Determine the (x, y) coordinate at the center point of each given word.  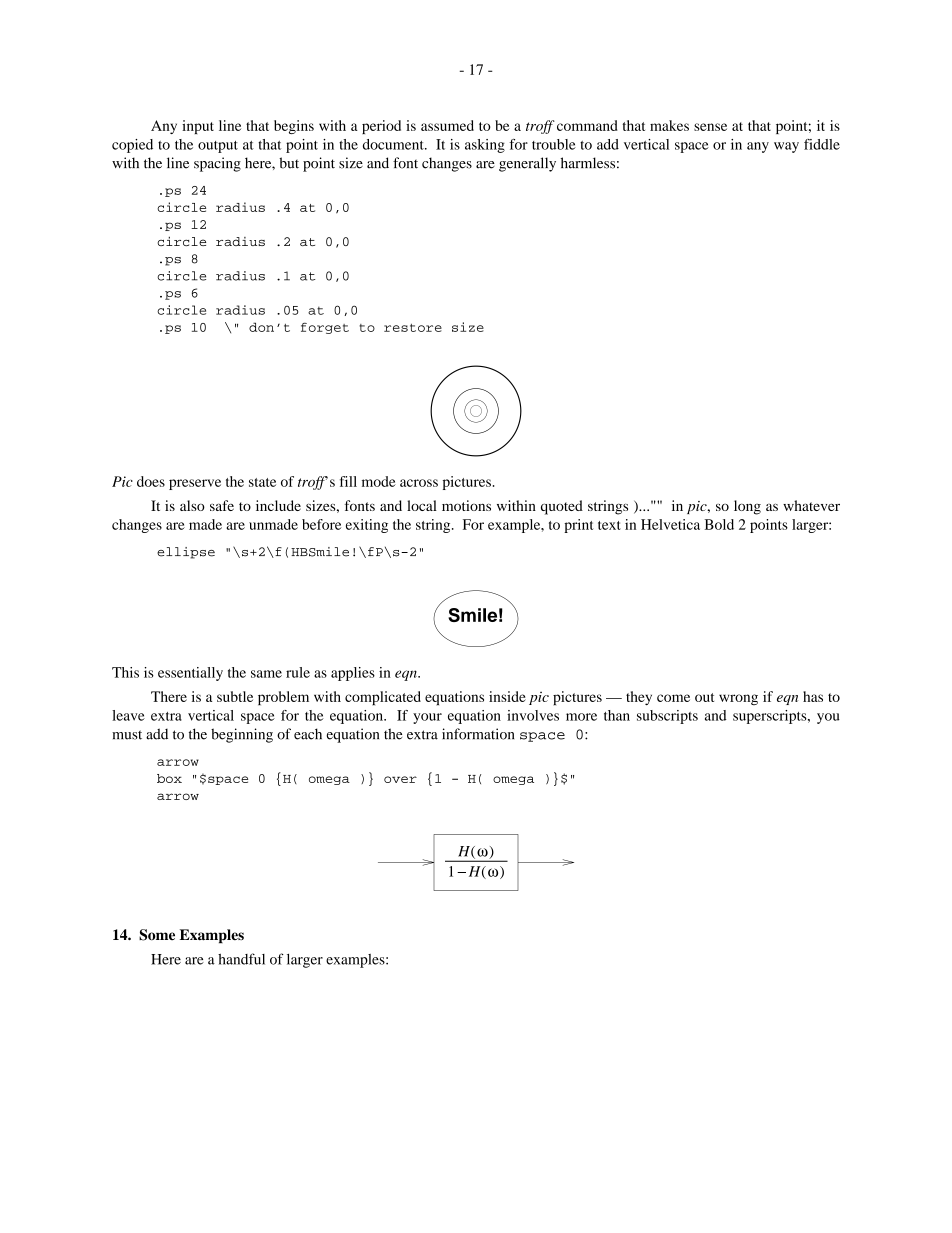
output (218, 147)
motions (466, 505)
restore (413, 328)
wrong (738, 699)
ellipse (186, 553)
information (478, 734)
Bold (719, 524)
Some (157, 935)
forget (325, 328)
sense (710, 127)
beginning (242, 735)
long (747, 507)
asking (485, 146)
